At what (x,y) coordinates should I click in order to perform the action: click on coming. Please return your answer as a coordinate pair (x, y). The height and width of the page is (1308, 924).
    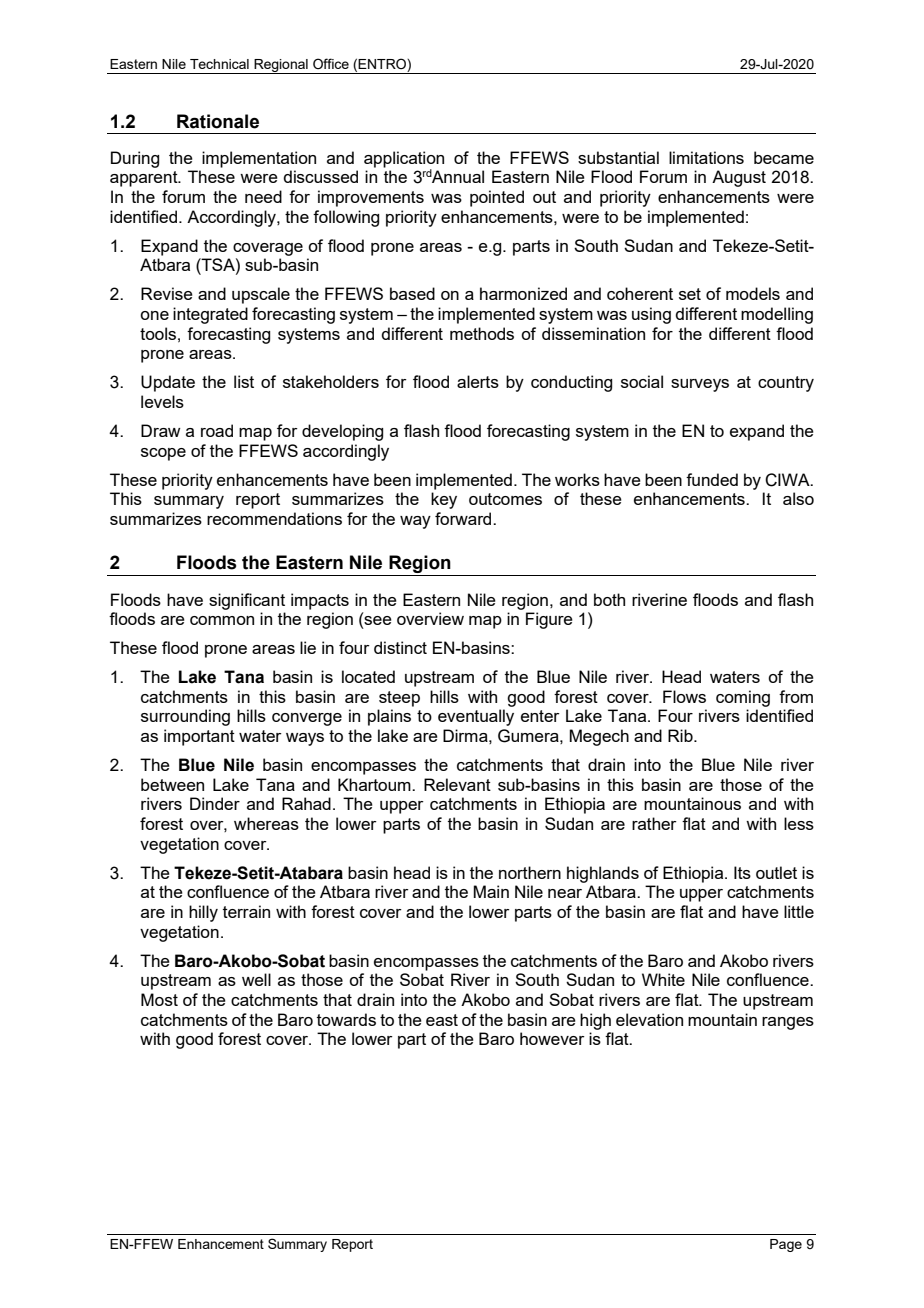
    Looking at the image, I should click on (743, 698).
